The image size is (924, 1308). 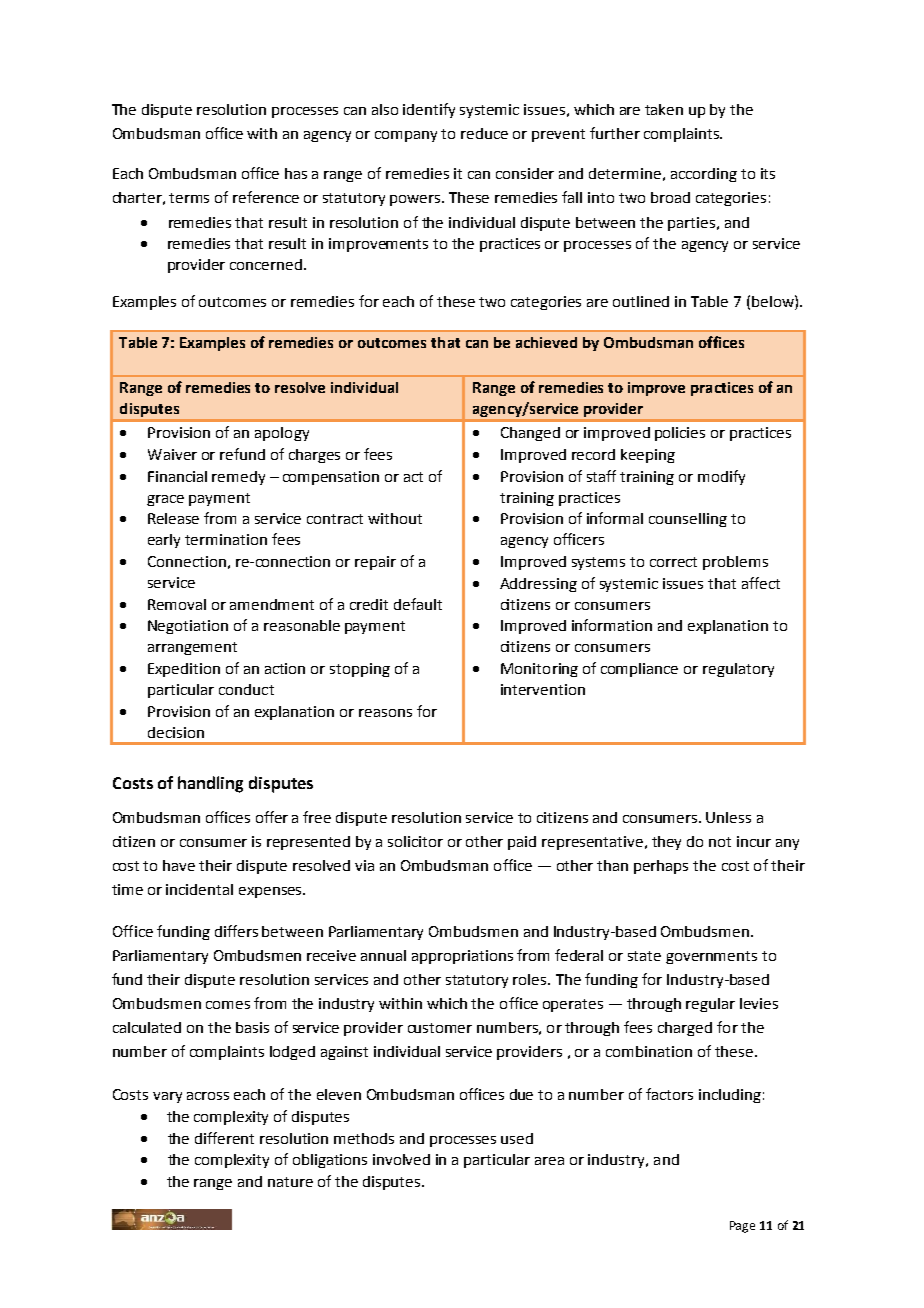 What do you see at coordinates (172, 454) in the page?
I see `Waiver` at bounding box center [172, 454].
